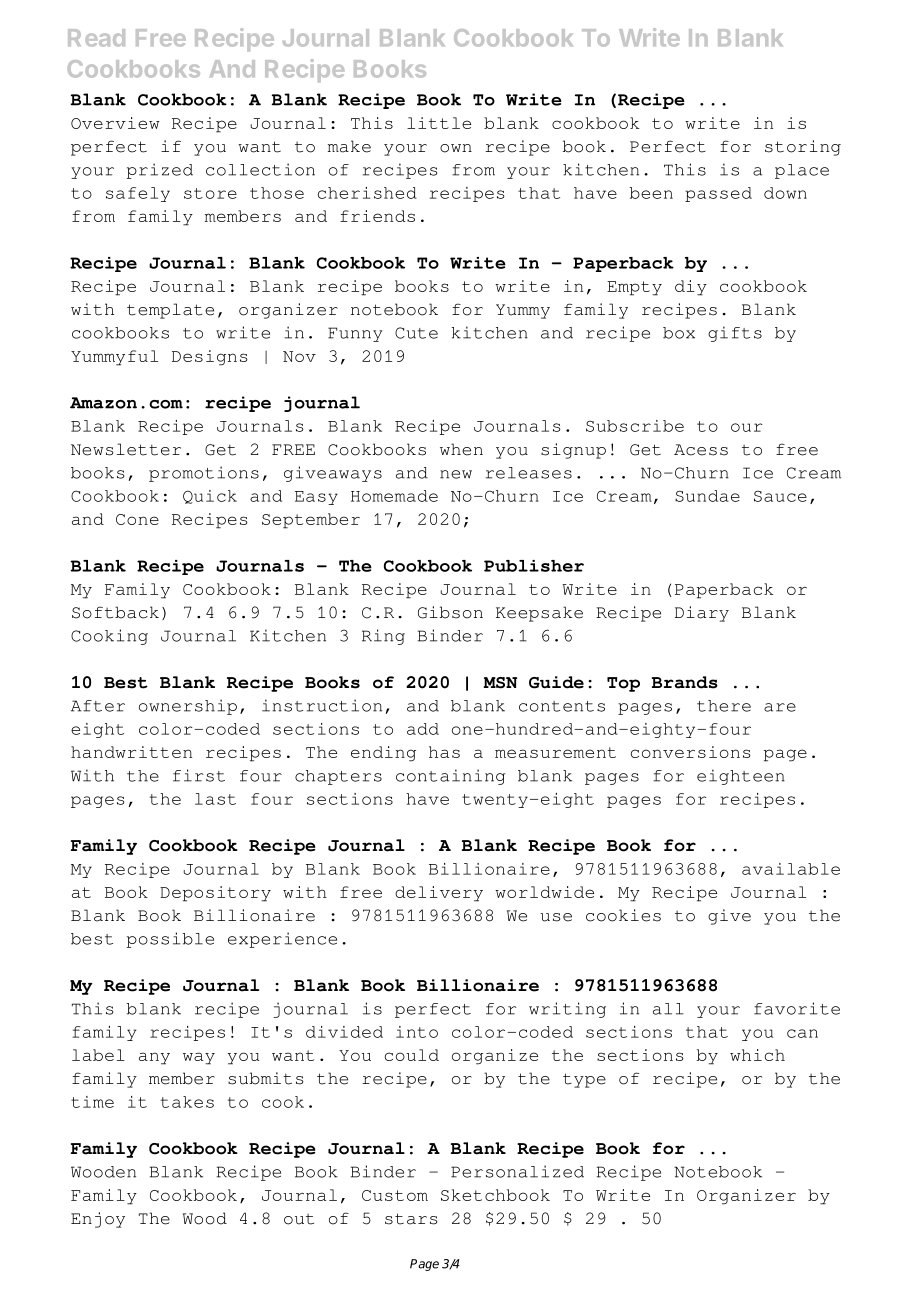 The image size is (924, 1308). What do you see at coordinates (691, 752) in the page?
I see `conversions` at bounding box center [691, 752].
